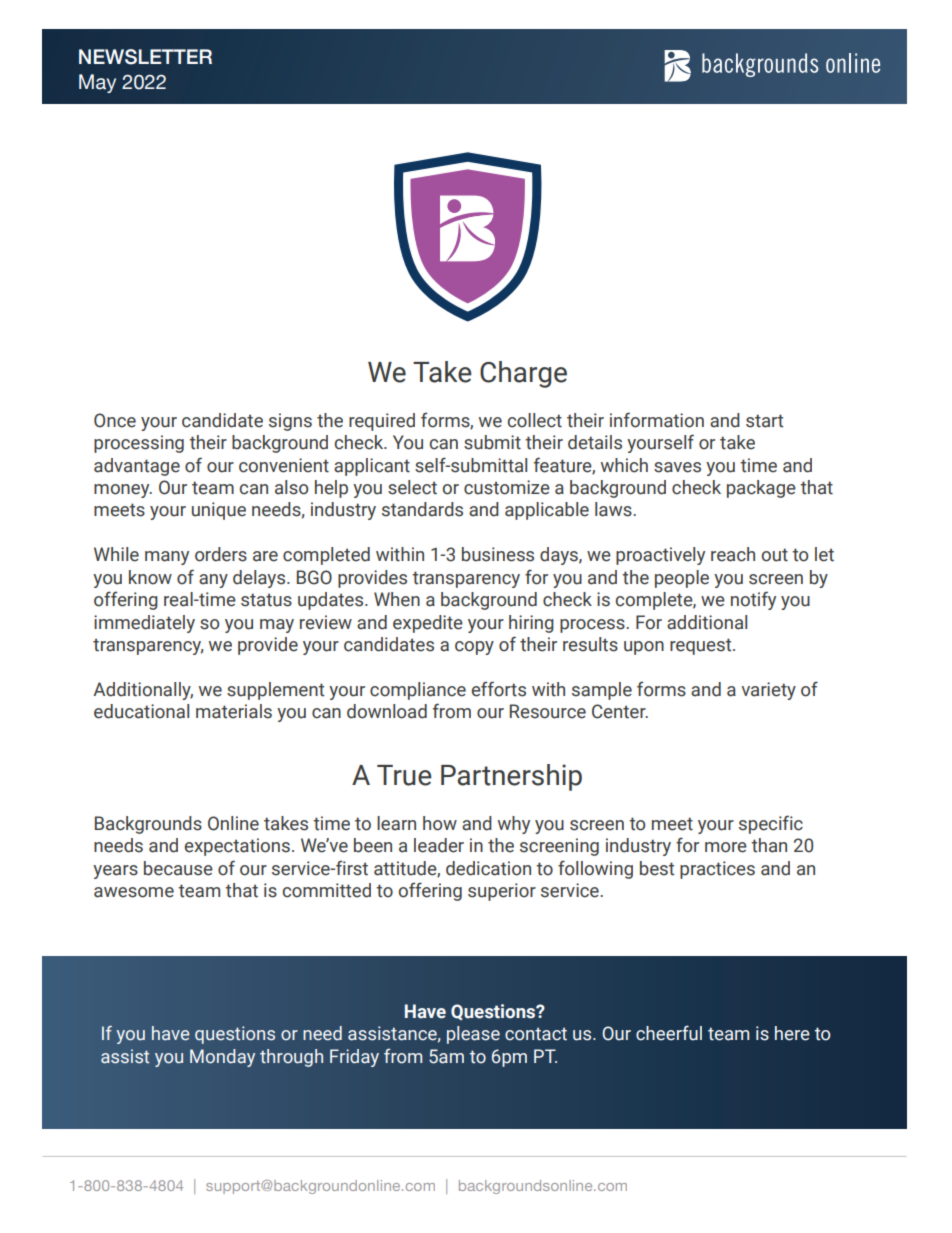  I want to click on information, so click(657, 420).
